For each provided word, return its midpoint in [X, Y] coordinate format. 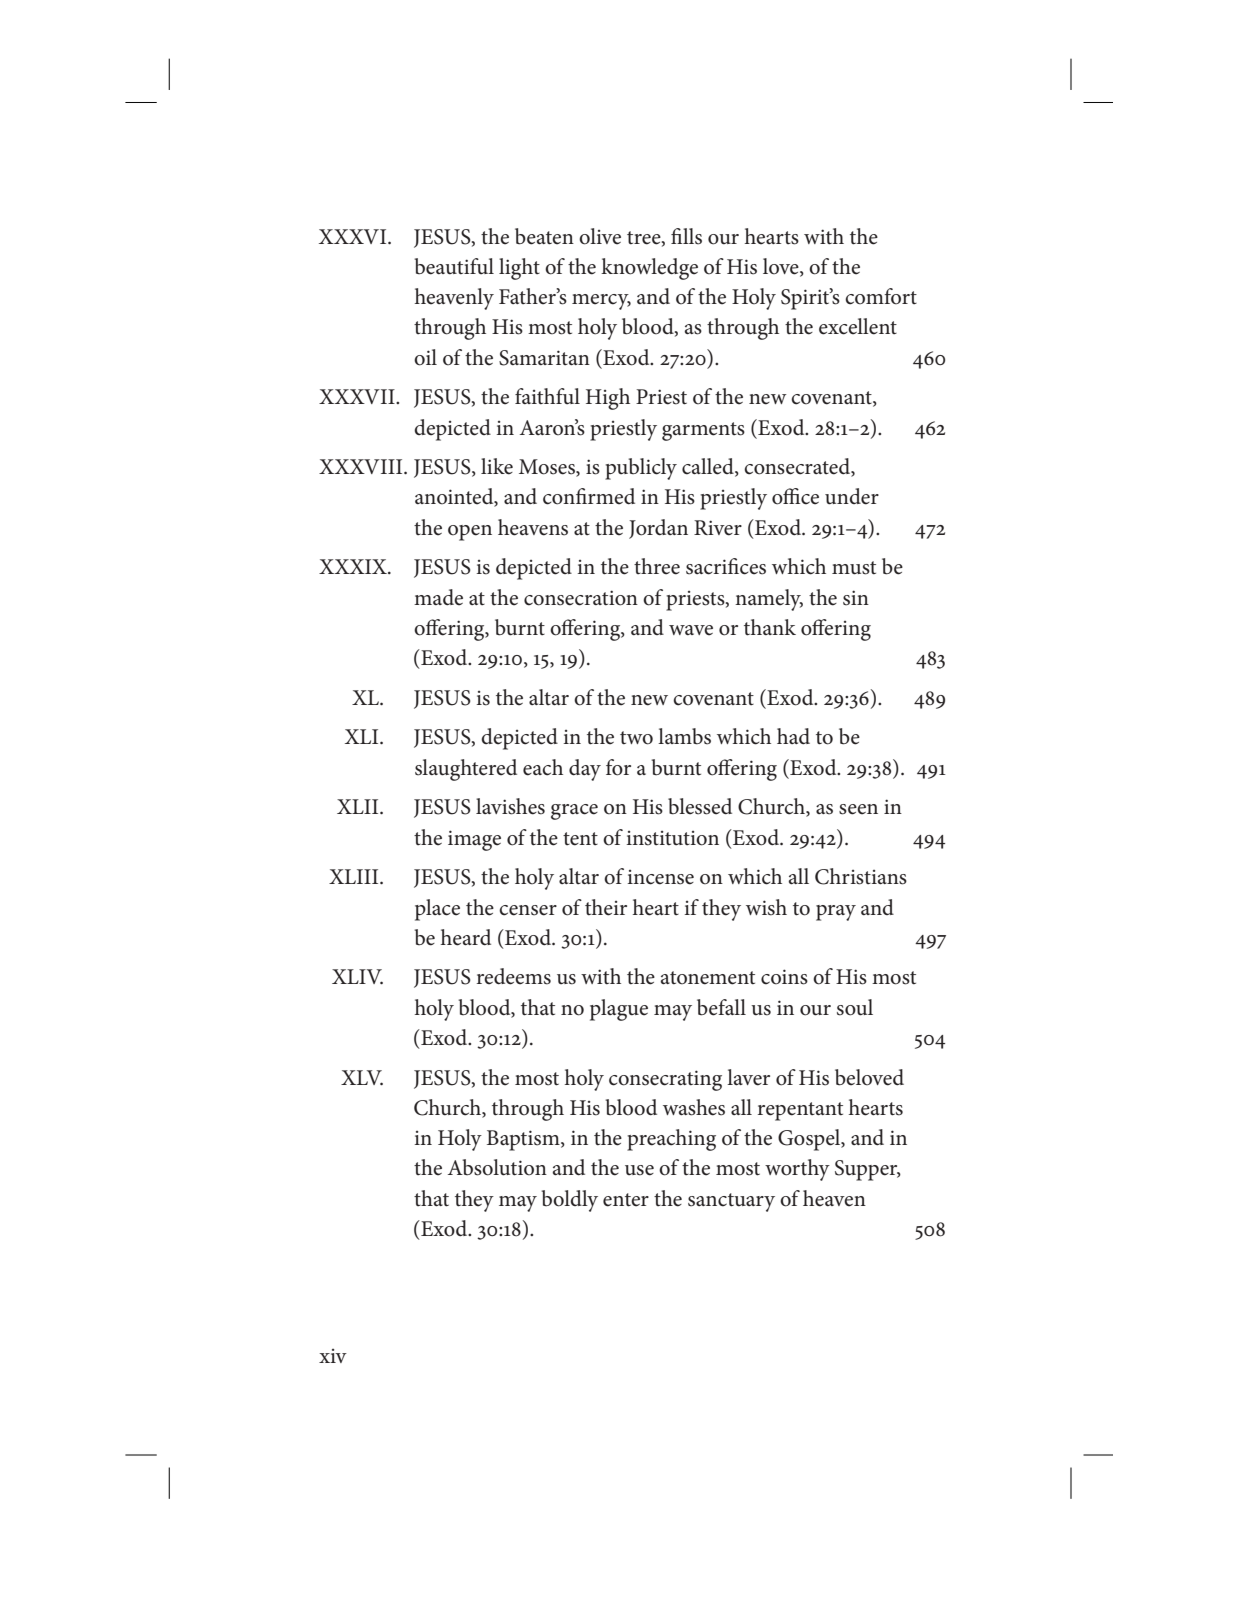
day [585, 770]
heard [466, 937]
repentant [800, 1111]
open [470, 533]
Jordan [658, 529]
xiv [333, 1356]
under [852, 496]
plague [619, 1010]
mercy [601, 302]
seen [858, 809]
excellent [858, 326]
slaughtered [466, 770]
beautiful [454, 266]
